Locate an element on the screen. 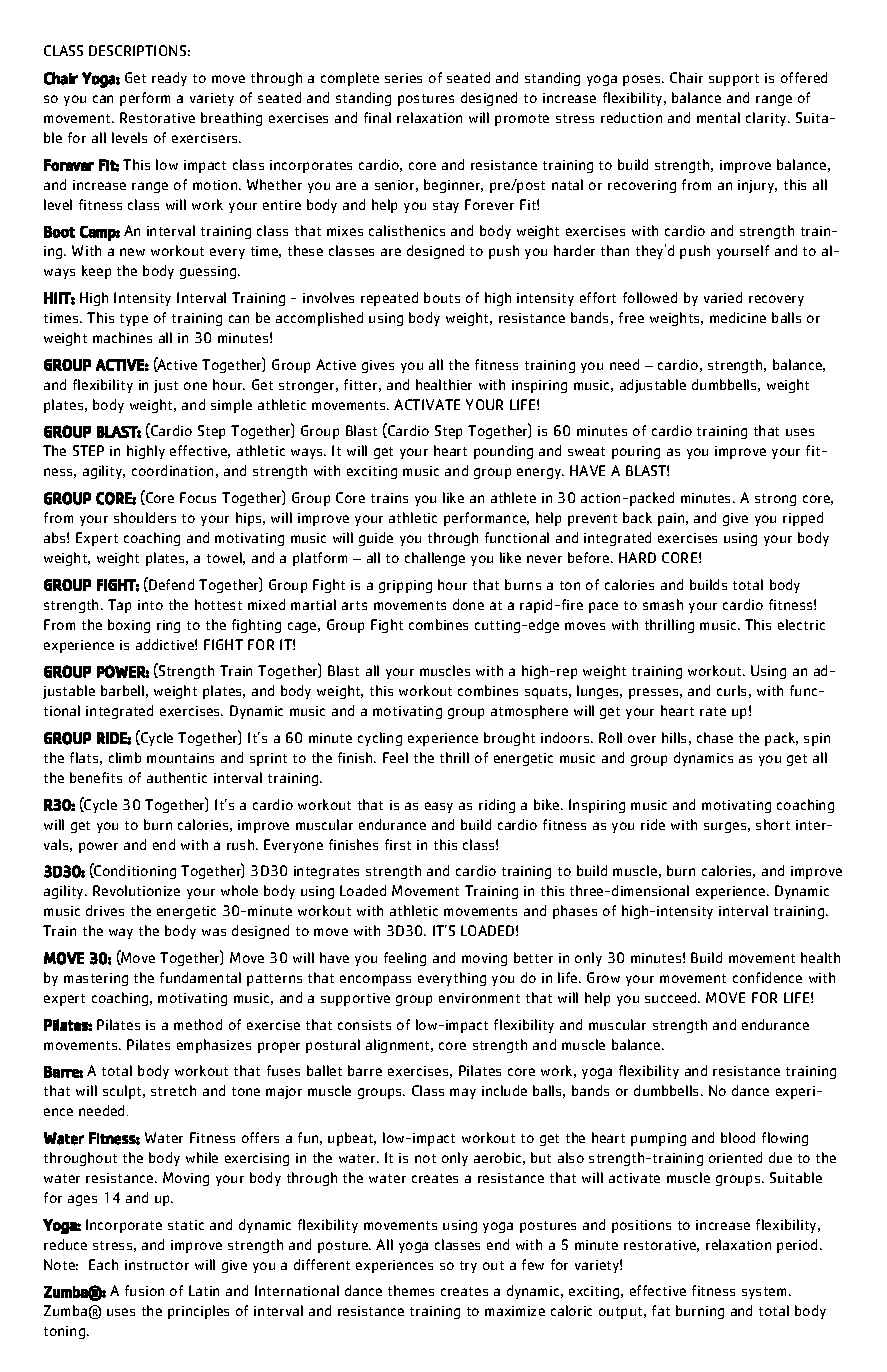 The width and height of the screenshot is (887, 1372). fusion is located at coordinates (144, 1290).
